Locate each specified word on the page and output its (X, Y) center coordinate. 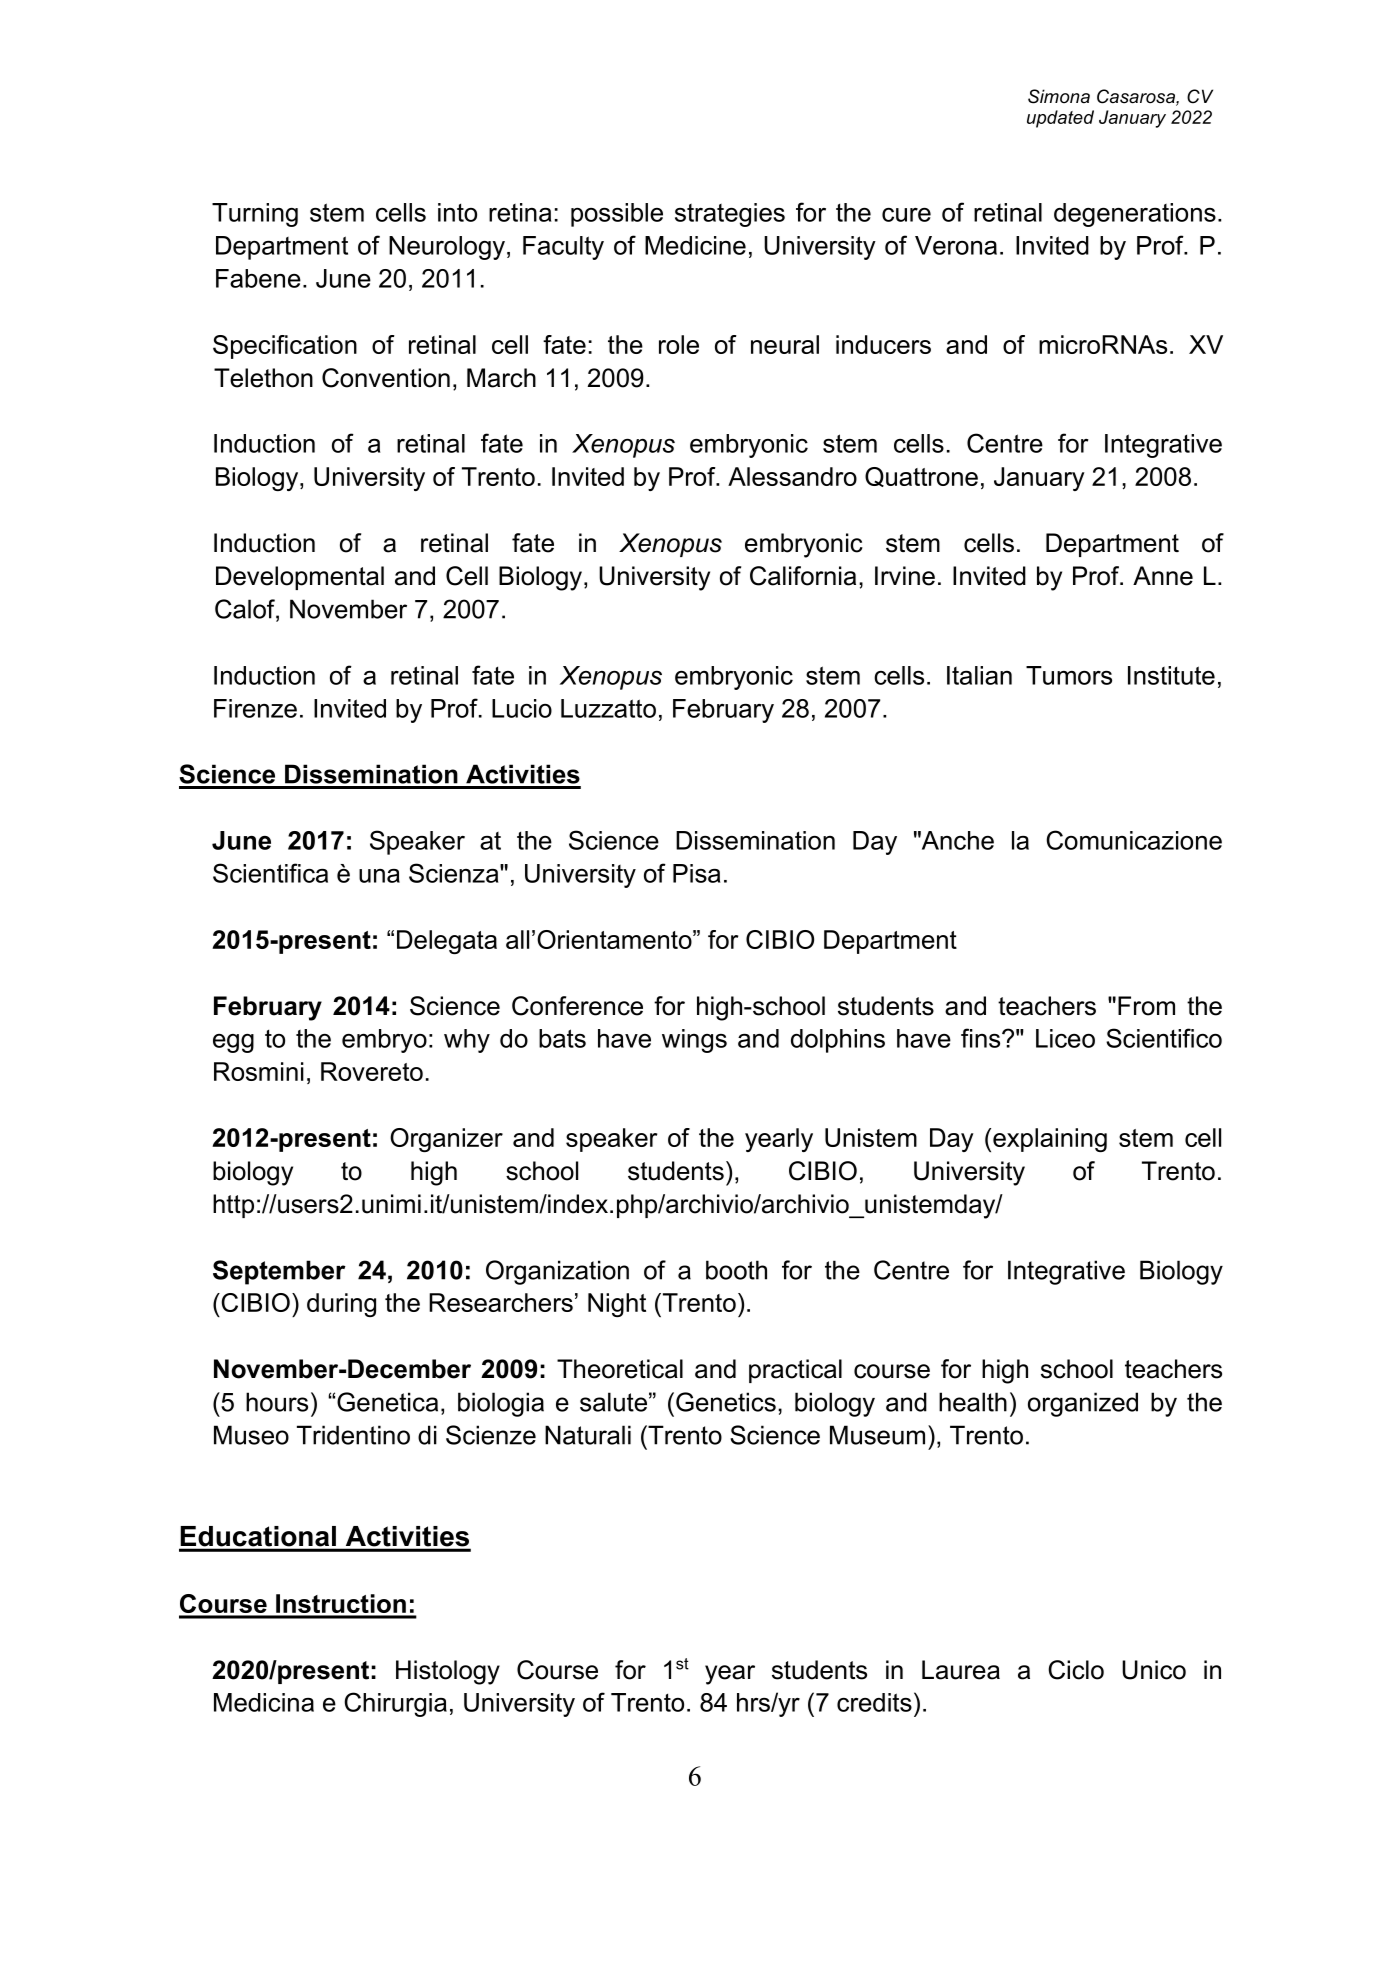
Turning (255, 215)
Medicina (264, 1702)
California (803, 576)
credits (874, 1702)
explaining (1050, 1140)
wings (694, 1041)
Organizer (446, 1140)
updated (1060, 119)
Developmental (300, 578)
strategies (730, 215)
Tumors (1069, 675)
